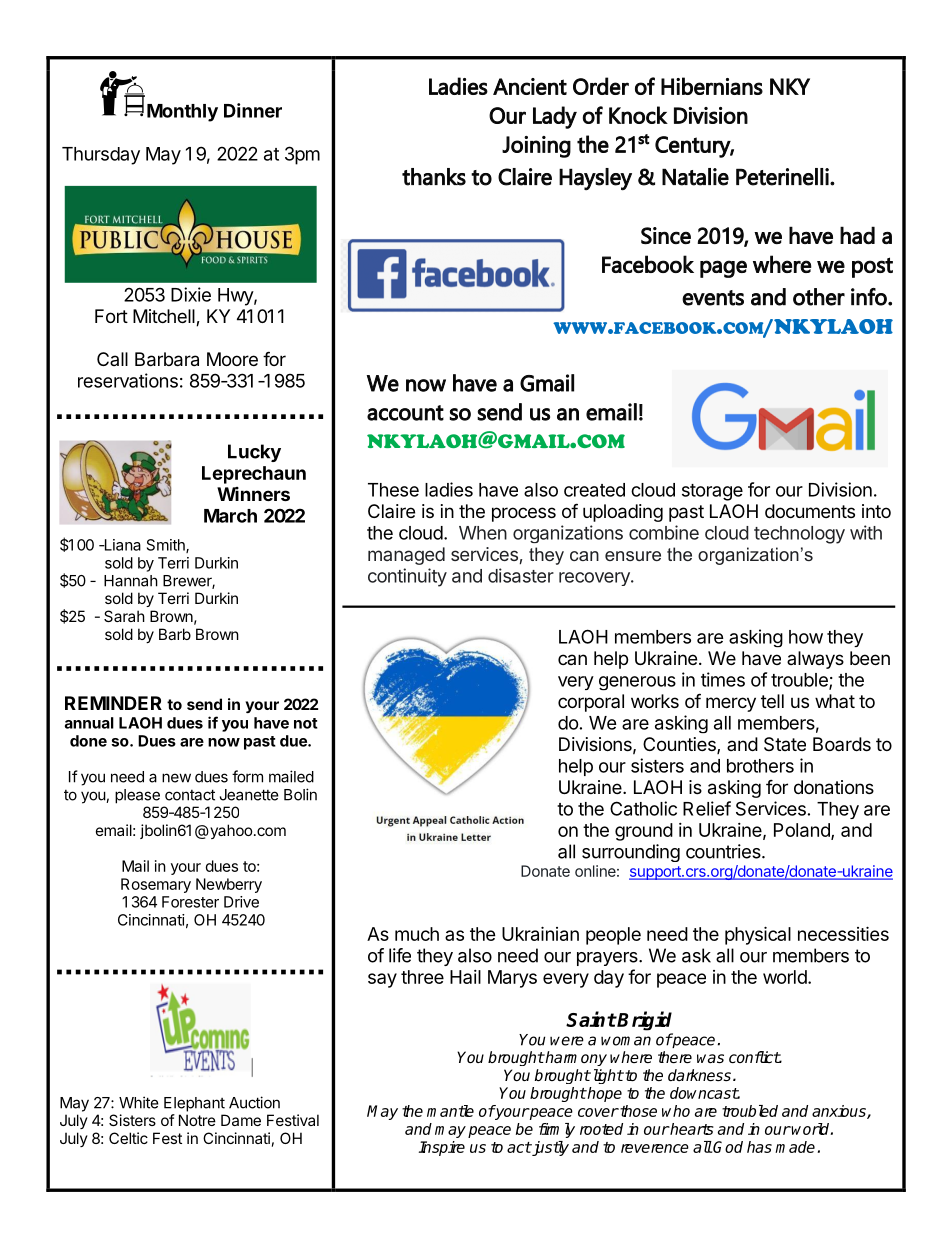 The image size is (952, 1233). I want to click on Sarah, so click(124, 616).
